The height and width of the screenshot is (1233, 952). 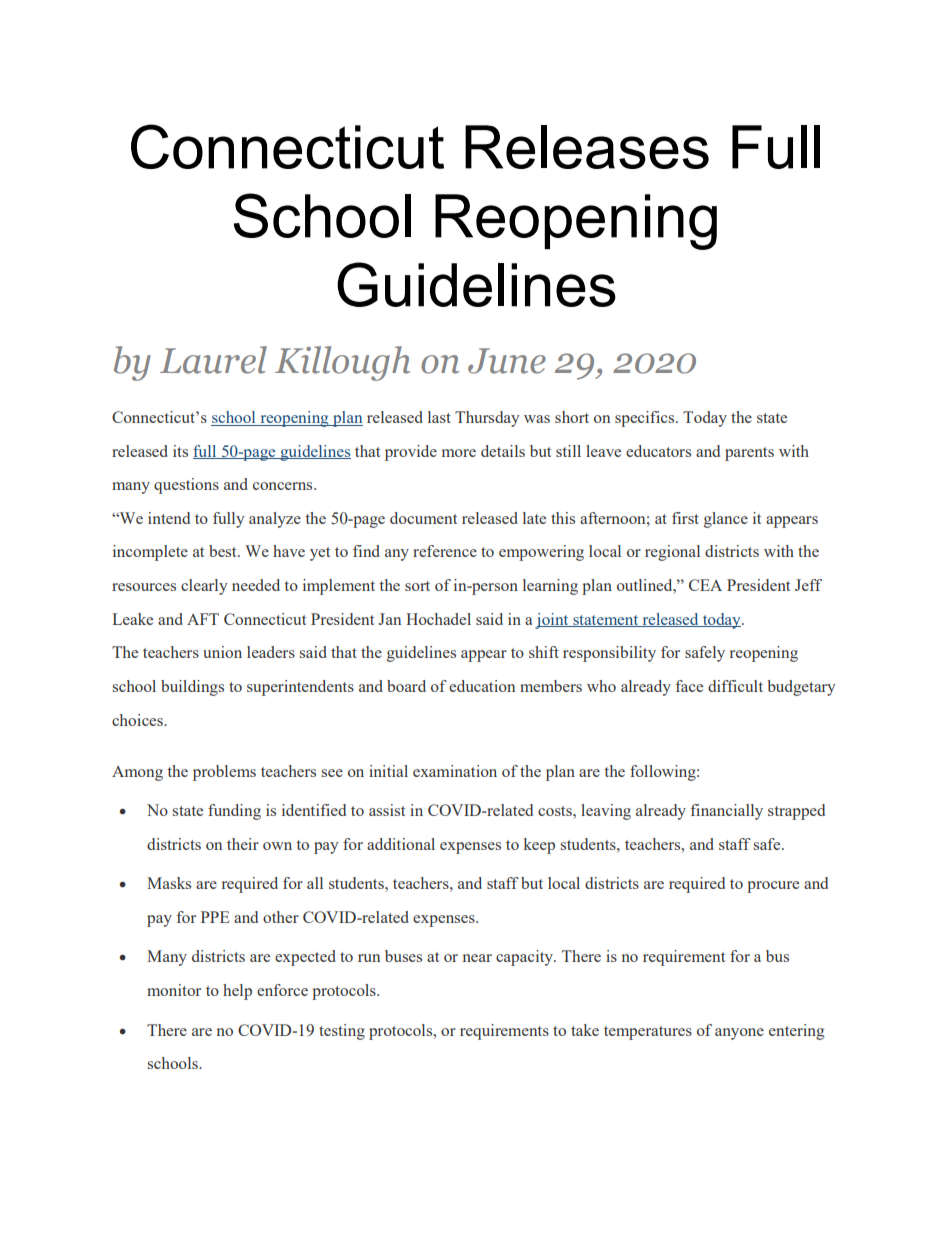 What do you see at coordinates (237, 992) in the screenshot?
I see `help` at bounding box center [237, 992].
